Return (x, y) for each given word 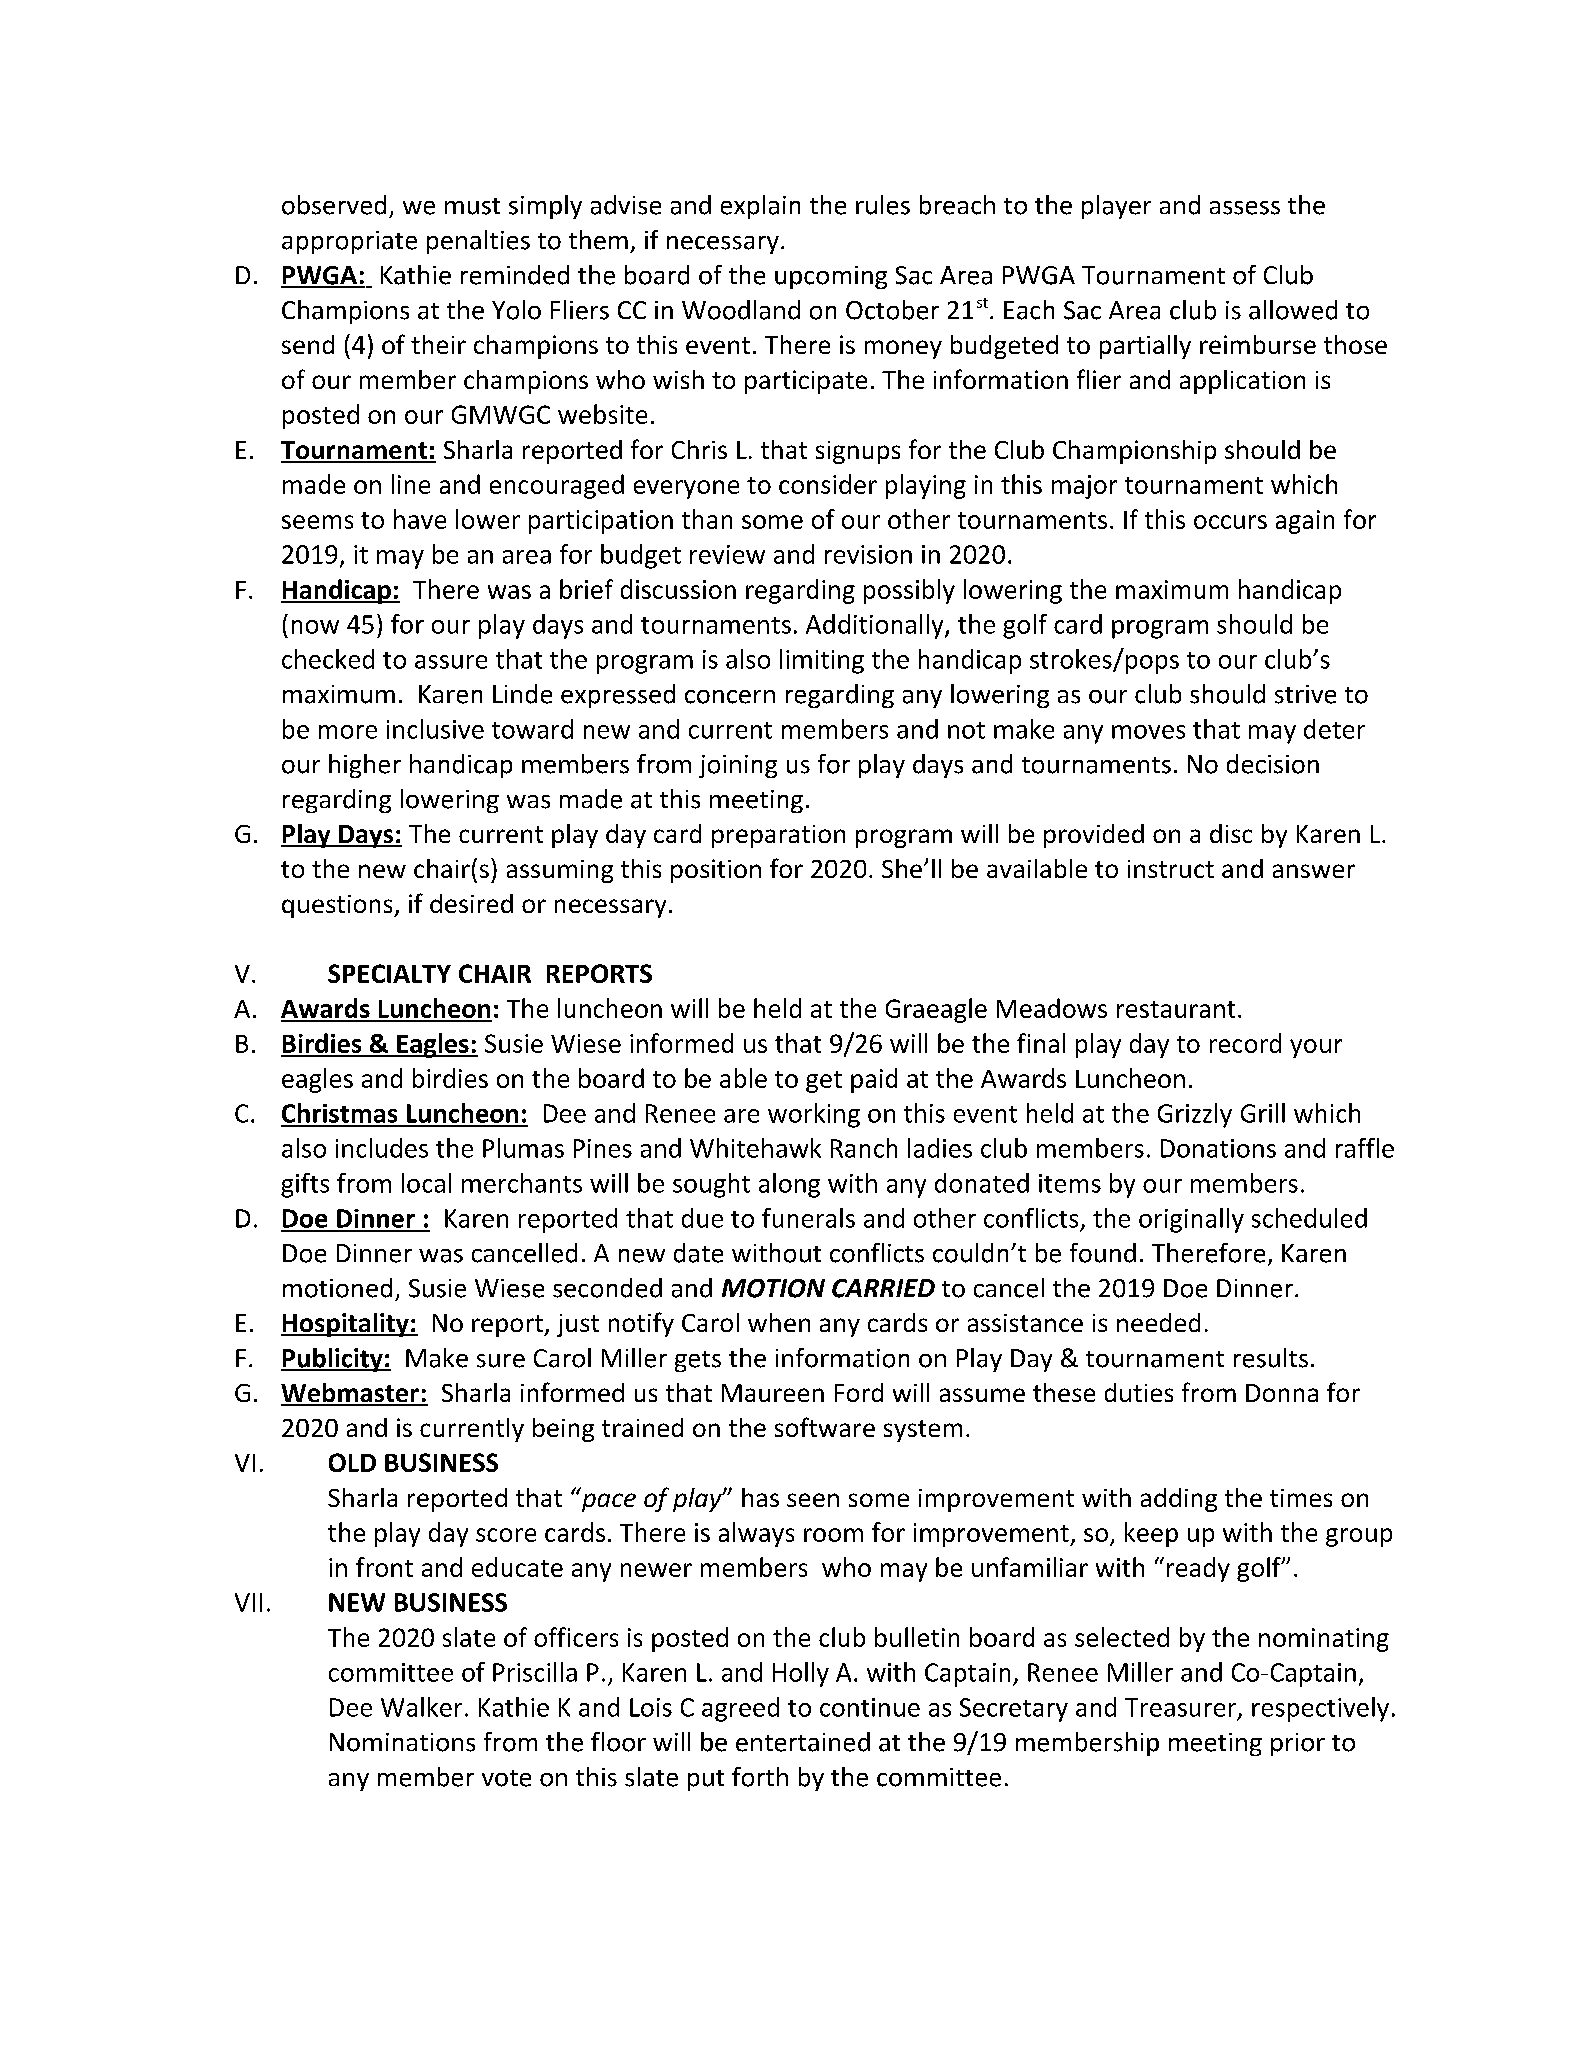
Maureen (773, 1393)
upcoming (831, 277)
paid (874, 1080)
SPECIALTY (389, 973)
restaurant (1176, 1009)
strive (1305, 694)
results (1271, 1358)
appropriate (349, 242)
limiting (822, 661)
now (315, 627)
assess (1245, 208)
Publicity (333, 1360)
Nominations (402, 1742)
